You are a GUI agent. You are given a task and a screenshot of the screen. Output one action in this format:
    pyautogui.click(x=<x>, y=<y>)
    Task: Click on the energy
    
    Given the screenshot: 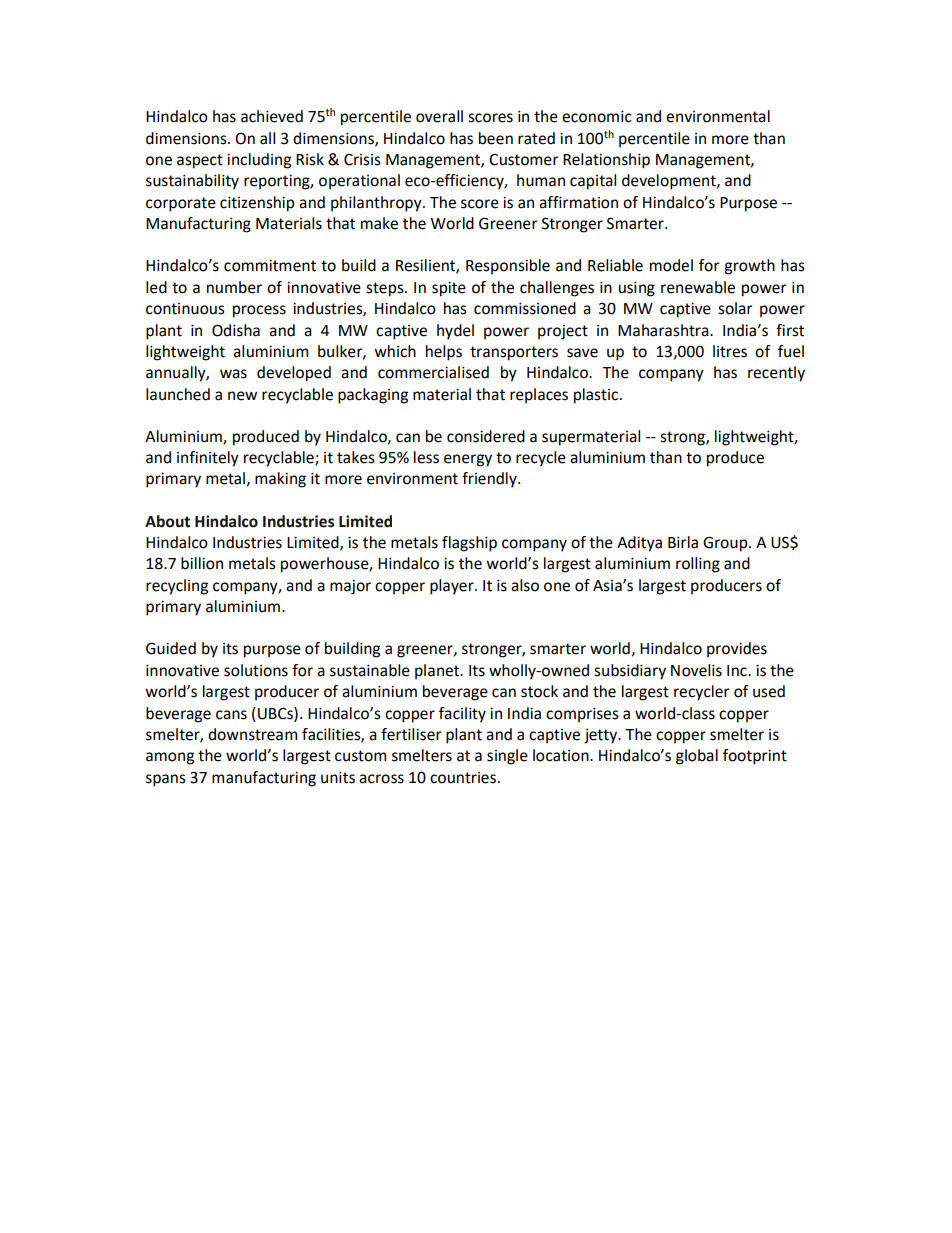 What is the action you would take?
    pyautogui.click(x=468, y=460)
